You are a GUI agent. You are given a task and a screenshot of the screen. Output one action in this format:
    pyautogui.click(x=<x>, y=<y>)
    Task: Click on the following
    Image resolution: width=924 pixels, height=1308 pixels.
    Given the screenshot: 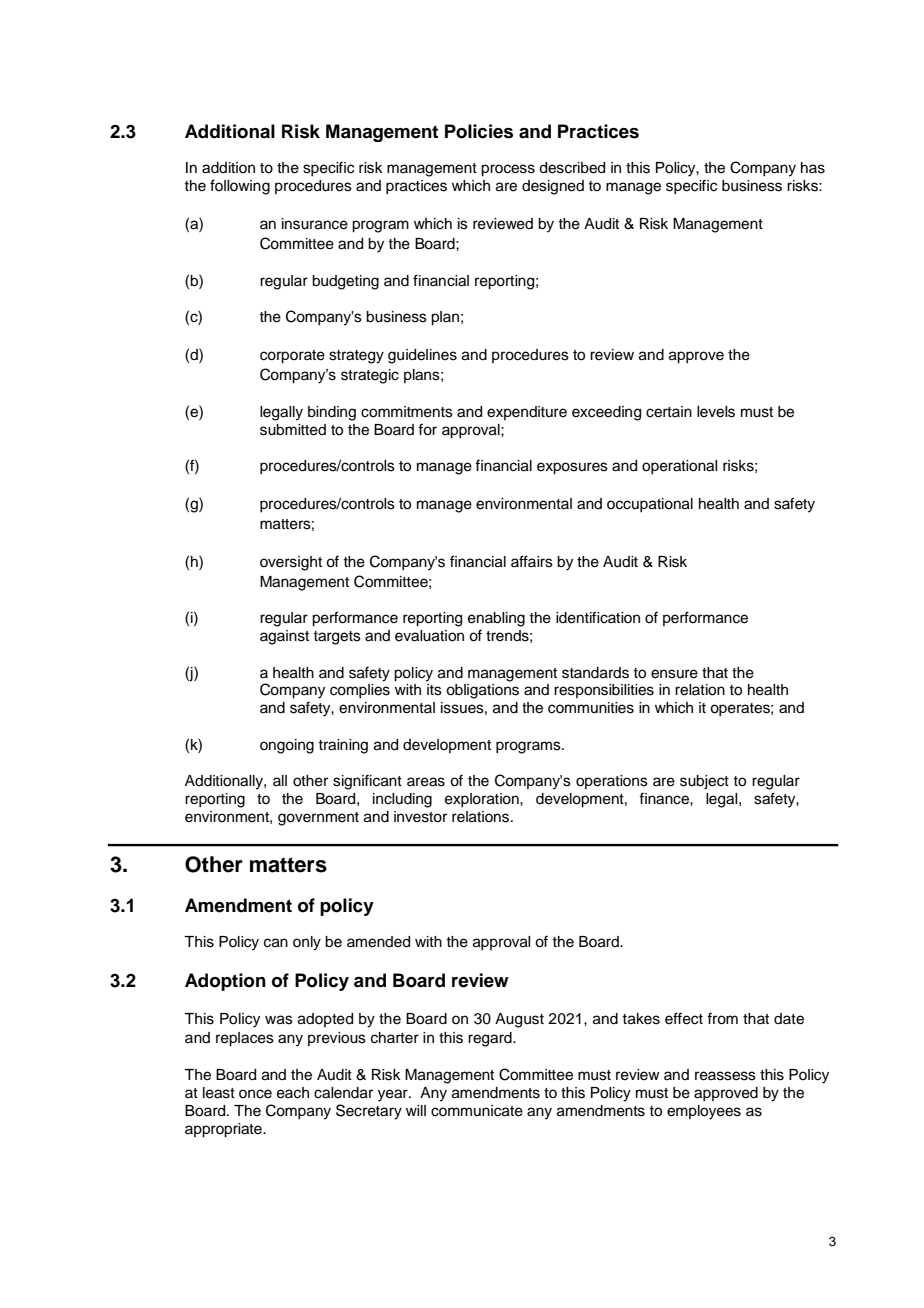 What is the action you would take?
    pyautogui.click(x=240, y=187)
